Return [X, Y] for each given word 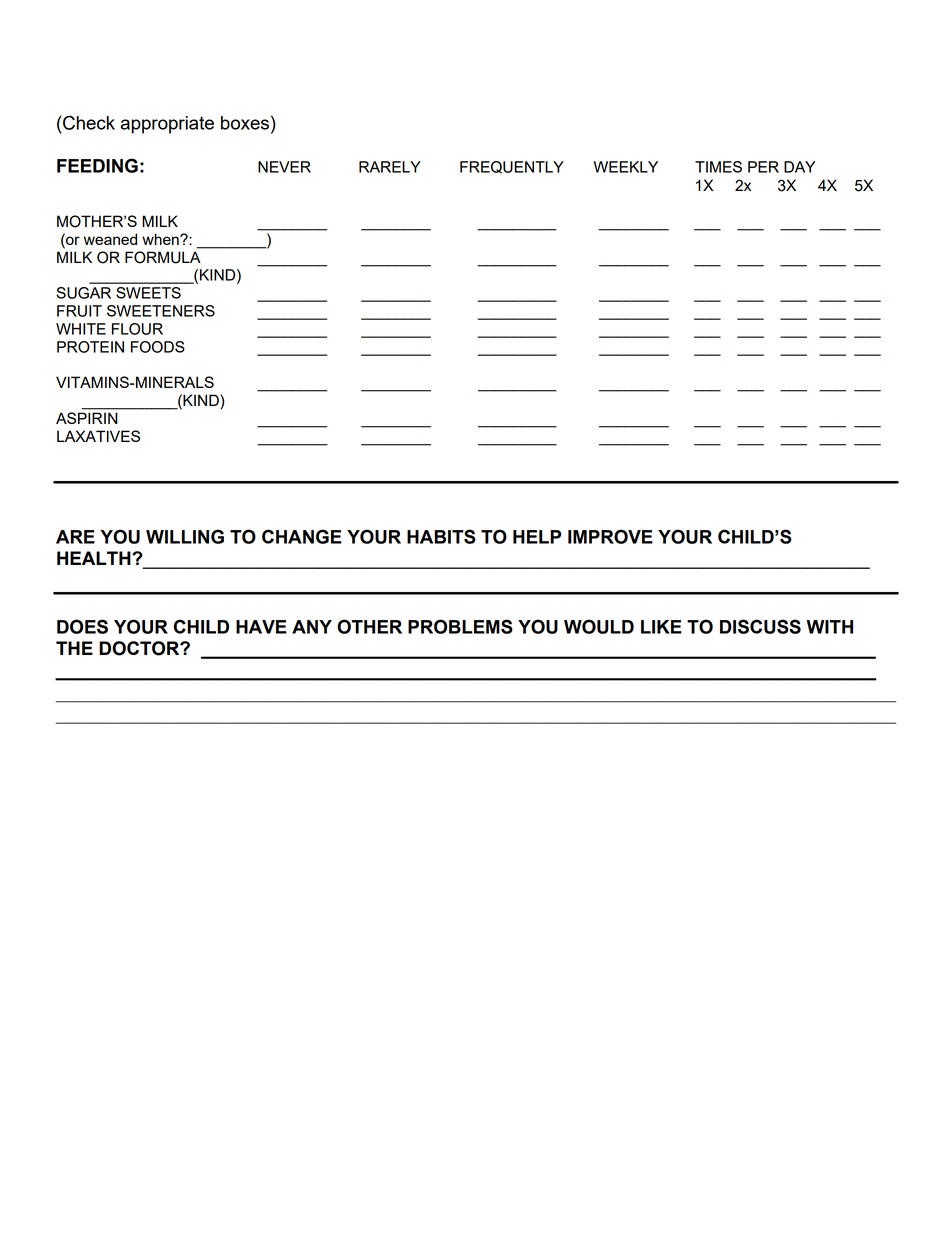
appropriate [167, 125]
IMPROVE [610, 536]
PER [763, 167]
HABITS [441, 536]
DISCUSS [760, 626]
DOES [82, 626]
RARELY [390, 167]
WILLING [185, 536]
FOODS [158, 347]
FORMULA [163, 257]
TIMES [718, 167]
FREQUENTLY [512, 167]
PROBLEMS [460, 626]
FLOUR [137, 329]
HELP [537, 537]
